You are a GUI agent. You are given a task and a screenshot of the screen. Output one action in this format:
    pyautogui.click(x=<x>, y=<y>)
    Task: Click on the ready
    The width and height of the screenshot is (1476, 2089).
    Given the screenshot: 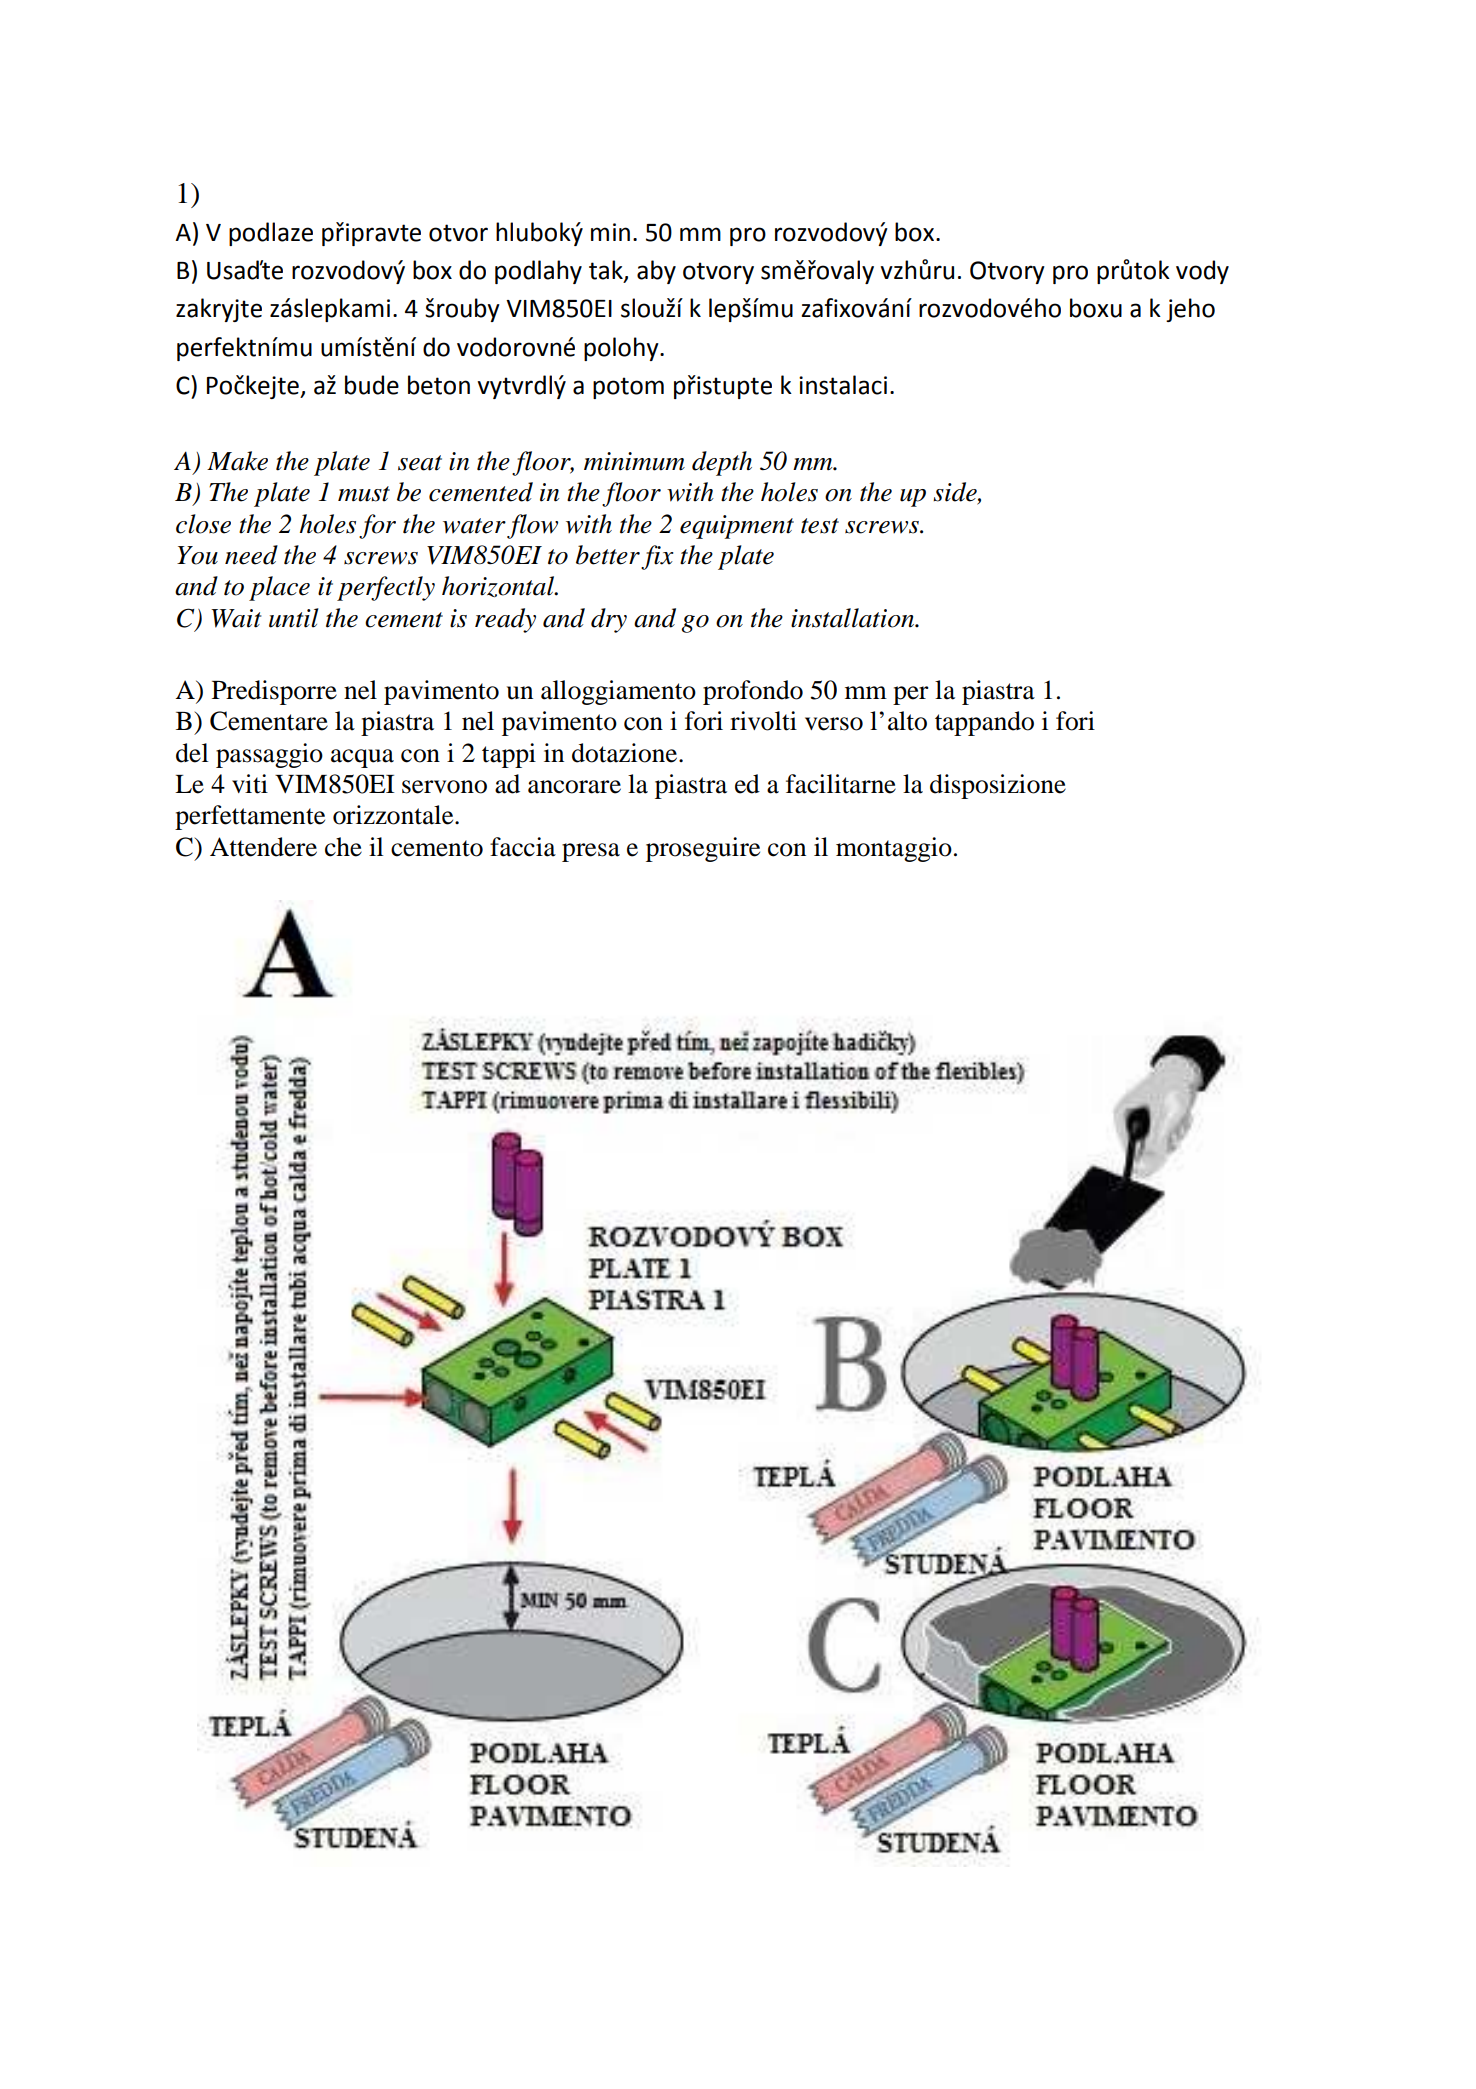 What is the action you would take?
    pyautogui.click(x=505, y=620)
